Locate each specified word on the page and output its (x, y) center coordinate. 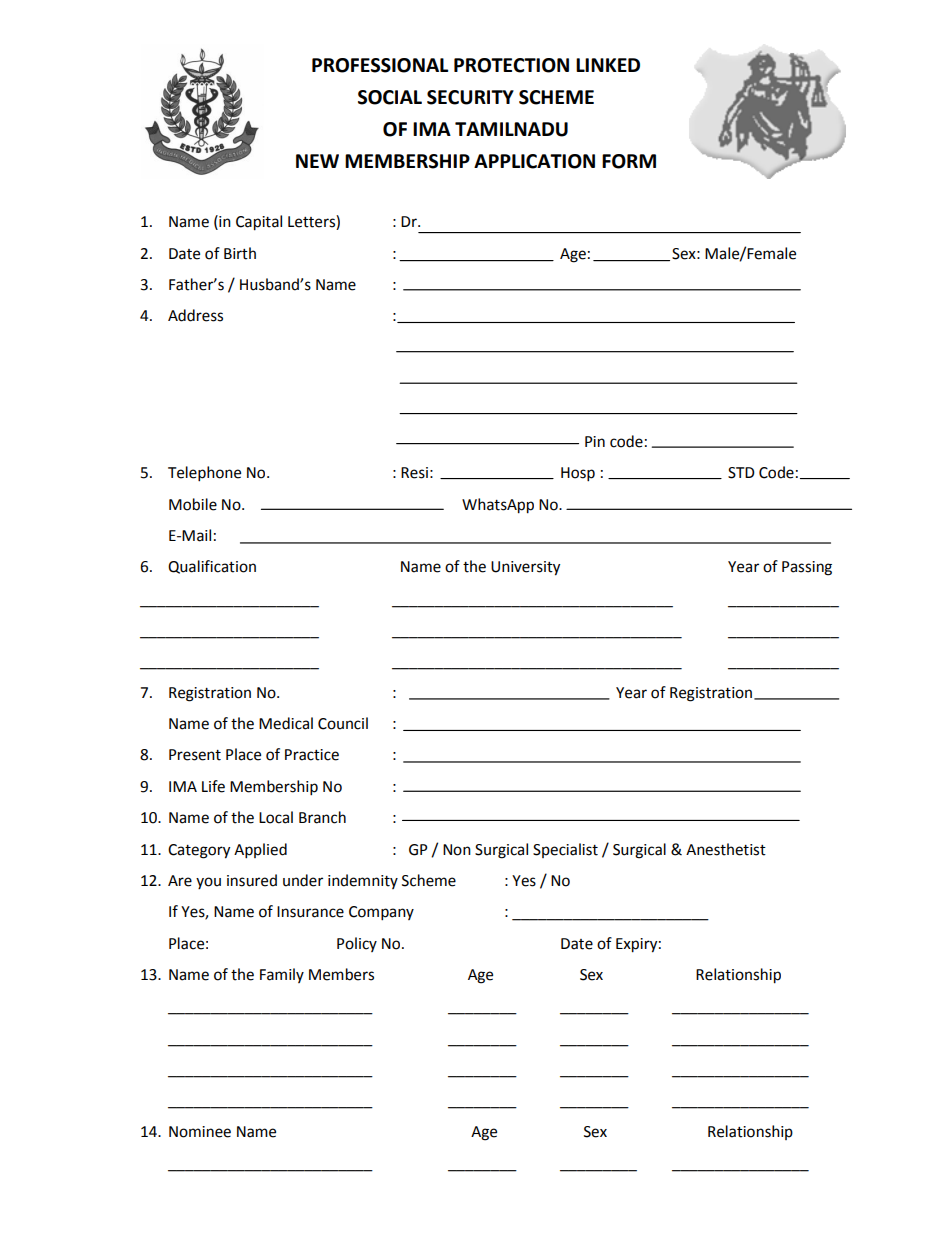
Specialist (565, 850)
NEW (317, 161)
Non (457, 850)
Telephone (204, 474)
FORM (629, 161)
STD (741, 473)
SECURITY (470, 97)
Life (213, 786)
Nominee (200, 1132)
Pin (595, 441)
